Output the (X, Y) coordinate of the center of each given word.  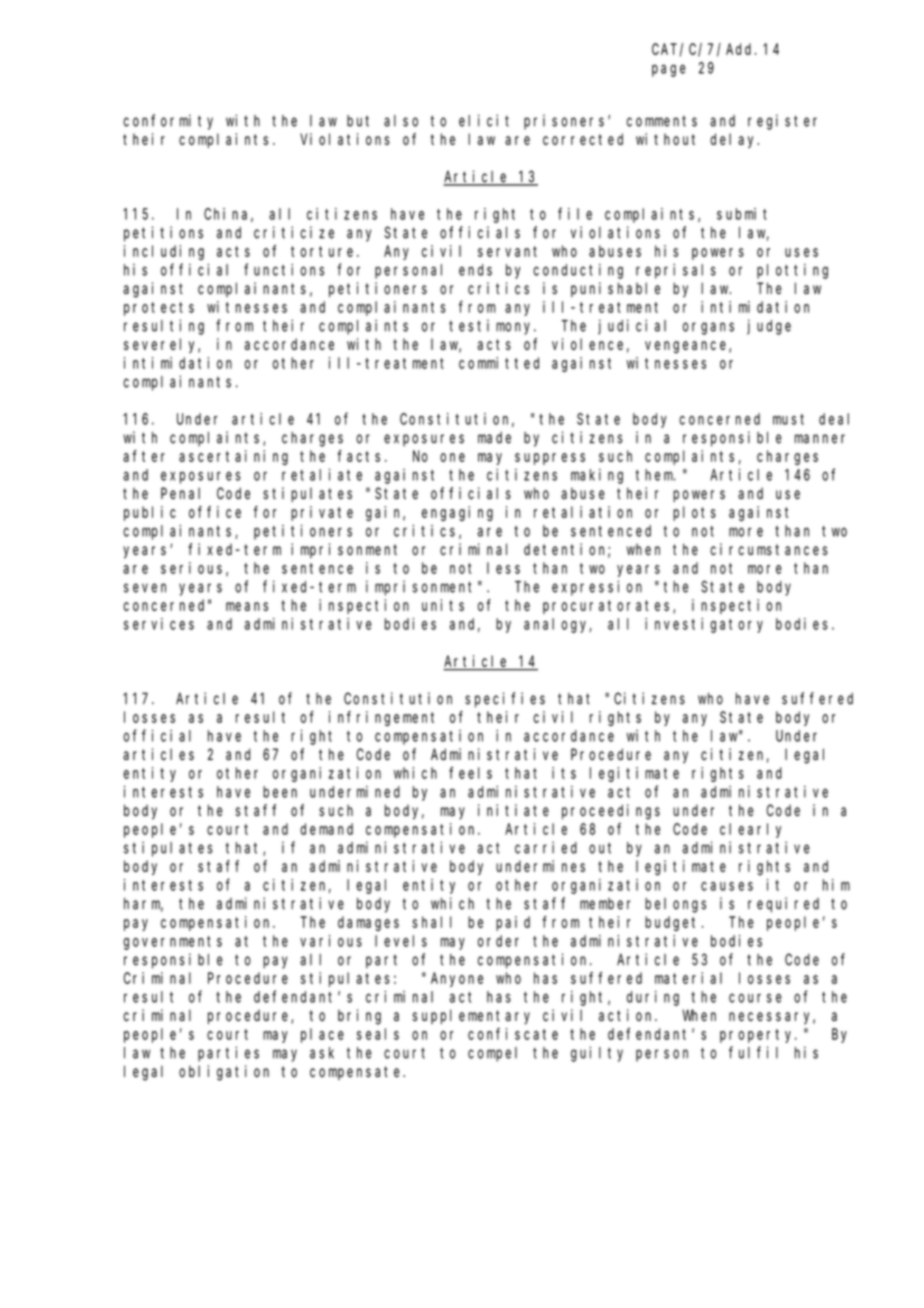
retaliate (322, 475)
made (494, 438)
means (247, 606)
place (322, 1035)
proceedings (611, 812)
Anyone (457, 980)
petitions (163, 234)
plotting (792, 271)
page (669, 70)
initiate (513, 810)
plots (694, 513)
